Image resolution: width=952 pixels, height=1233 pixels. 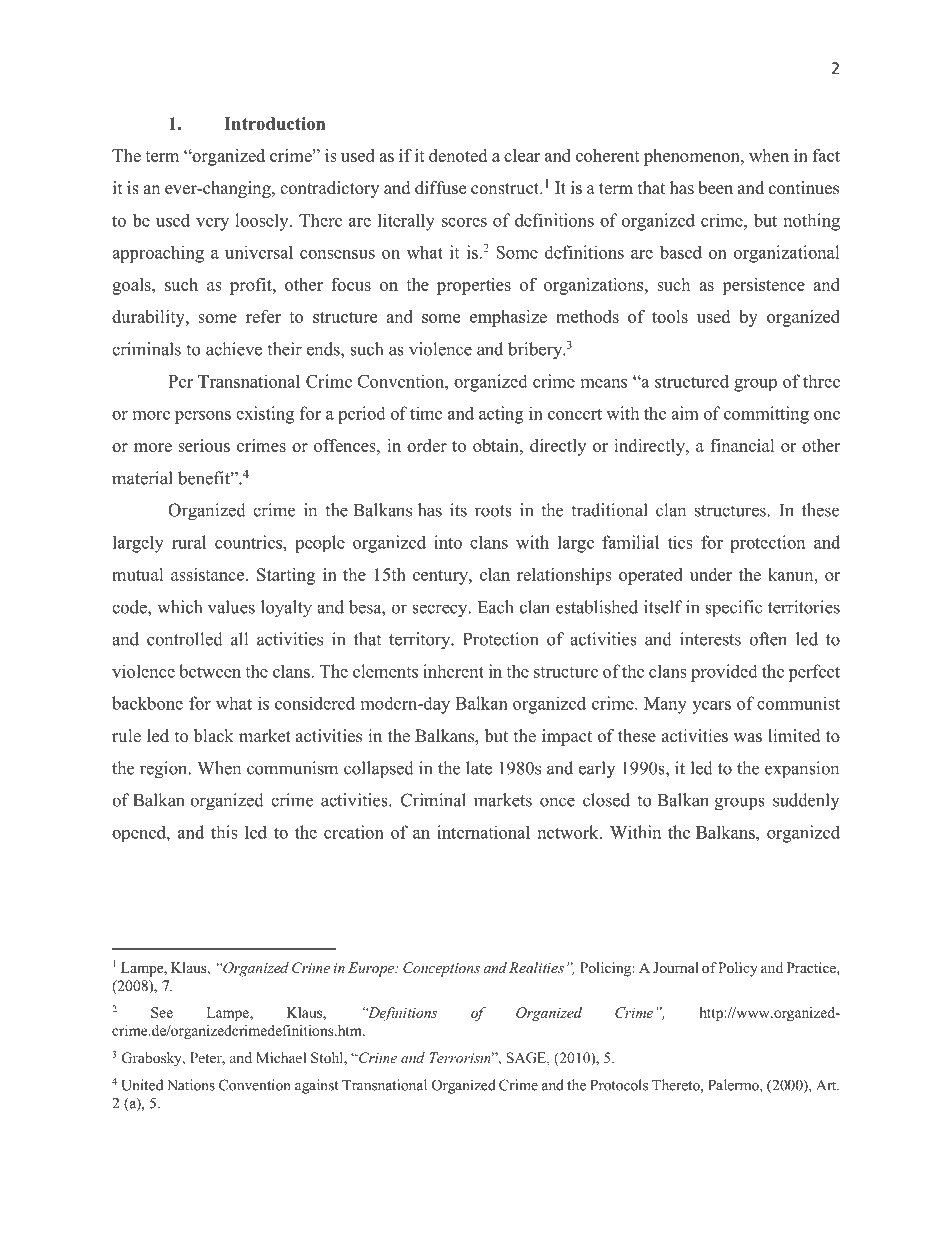 I want to click on Policy, so click(x=738, y=969).
